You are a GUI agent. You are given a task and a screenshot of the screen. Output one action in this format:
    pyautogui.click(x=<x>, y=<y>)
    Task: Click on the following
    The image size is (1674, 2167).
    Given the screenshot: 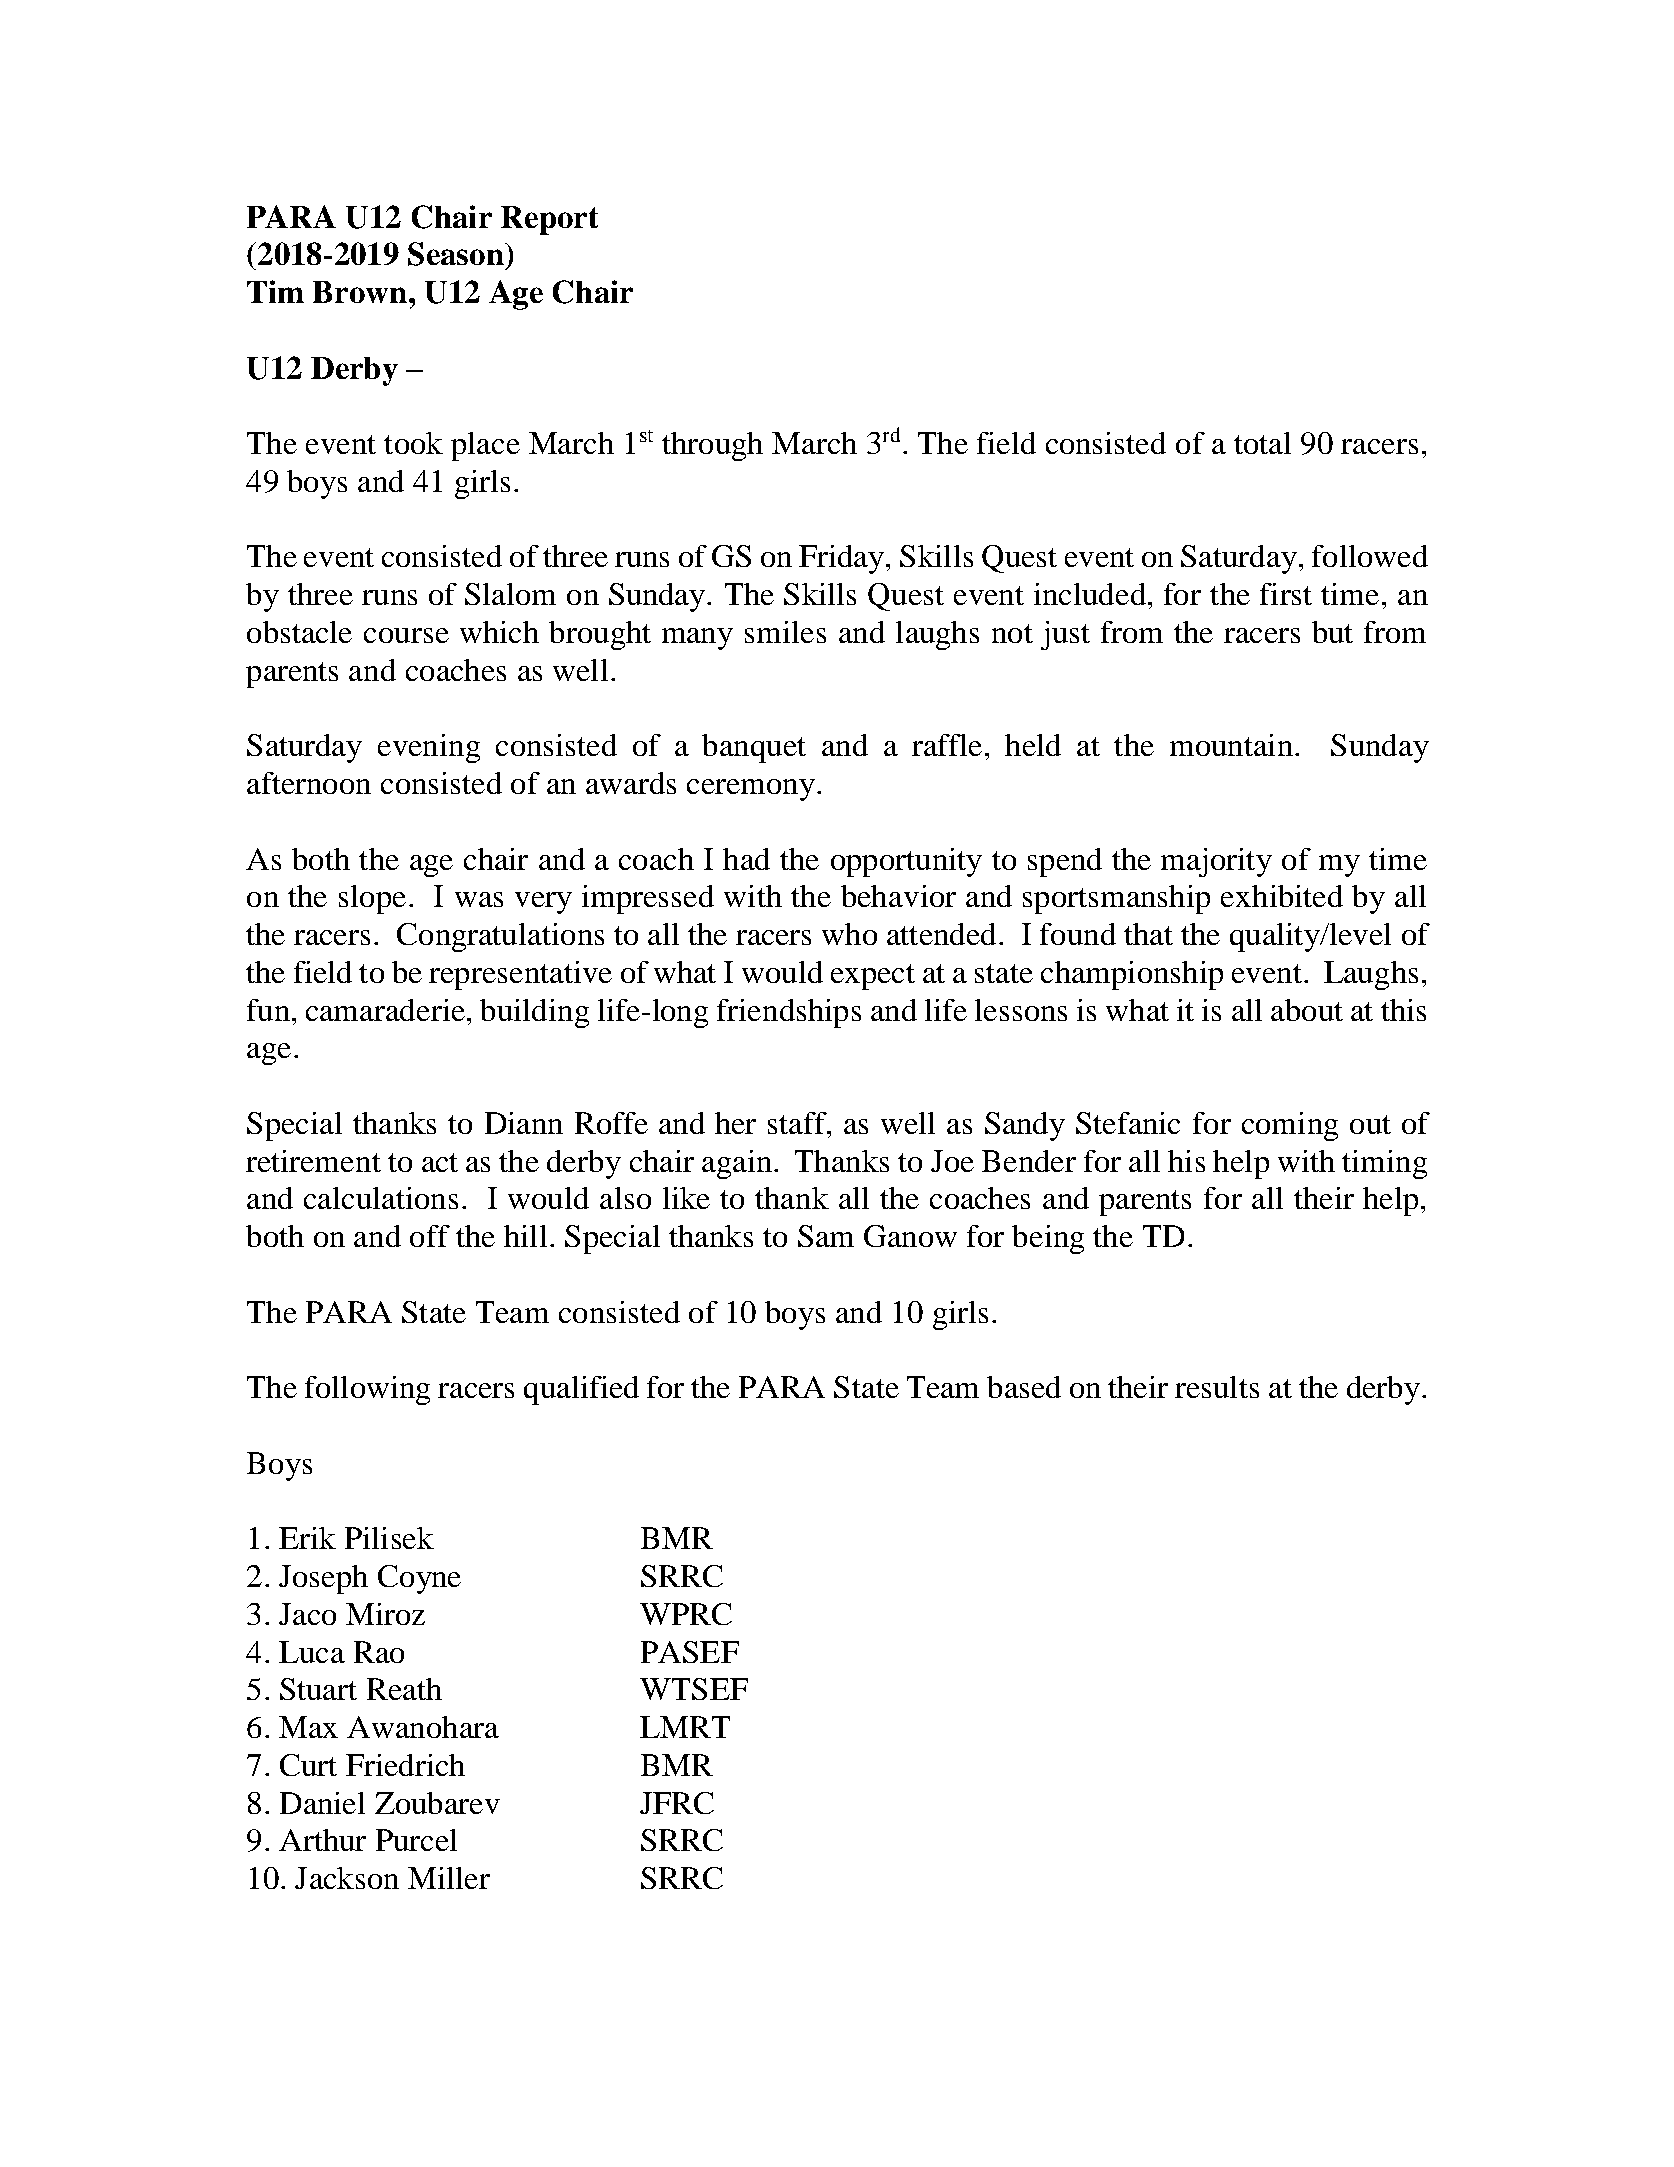 What is the action you would take?
    pyautogui.click(x=367, y=1390)
